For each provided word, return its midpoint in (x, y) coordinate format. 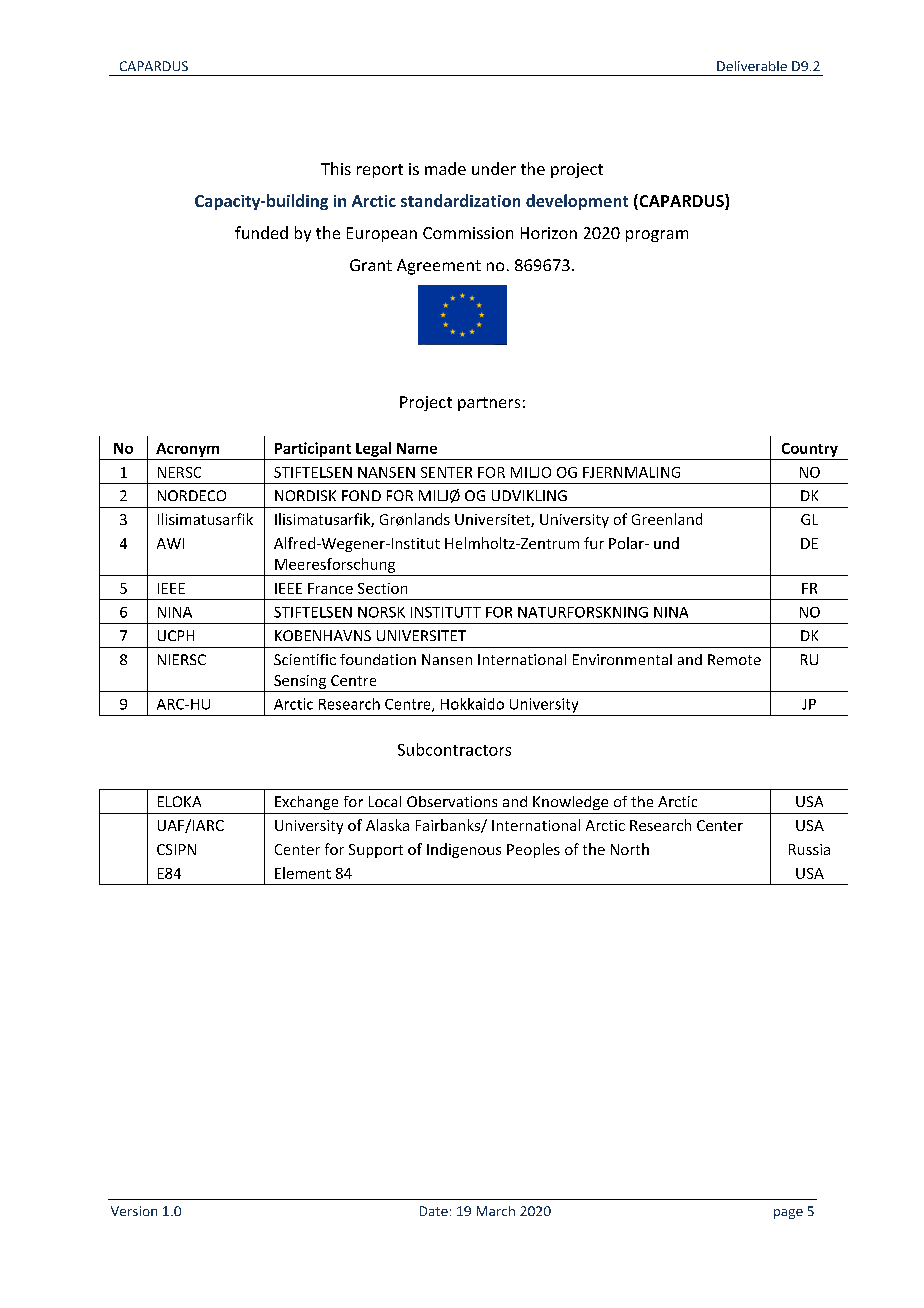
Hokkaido (472, 704)
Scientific (305, 659)
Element (303, 873)
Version (134, 1211)
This (336, 168)
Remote (734, 659)
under (494, 168)
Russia (809, 849)
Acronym (187, 450)
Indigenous (464, 850)
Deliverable (752, 66)
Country (810, 450)
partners (489, 404)
